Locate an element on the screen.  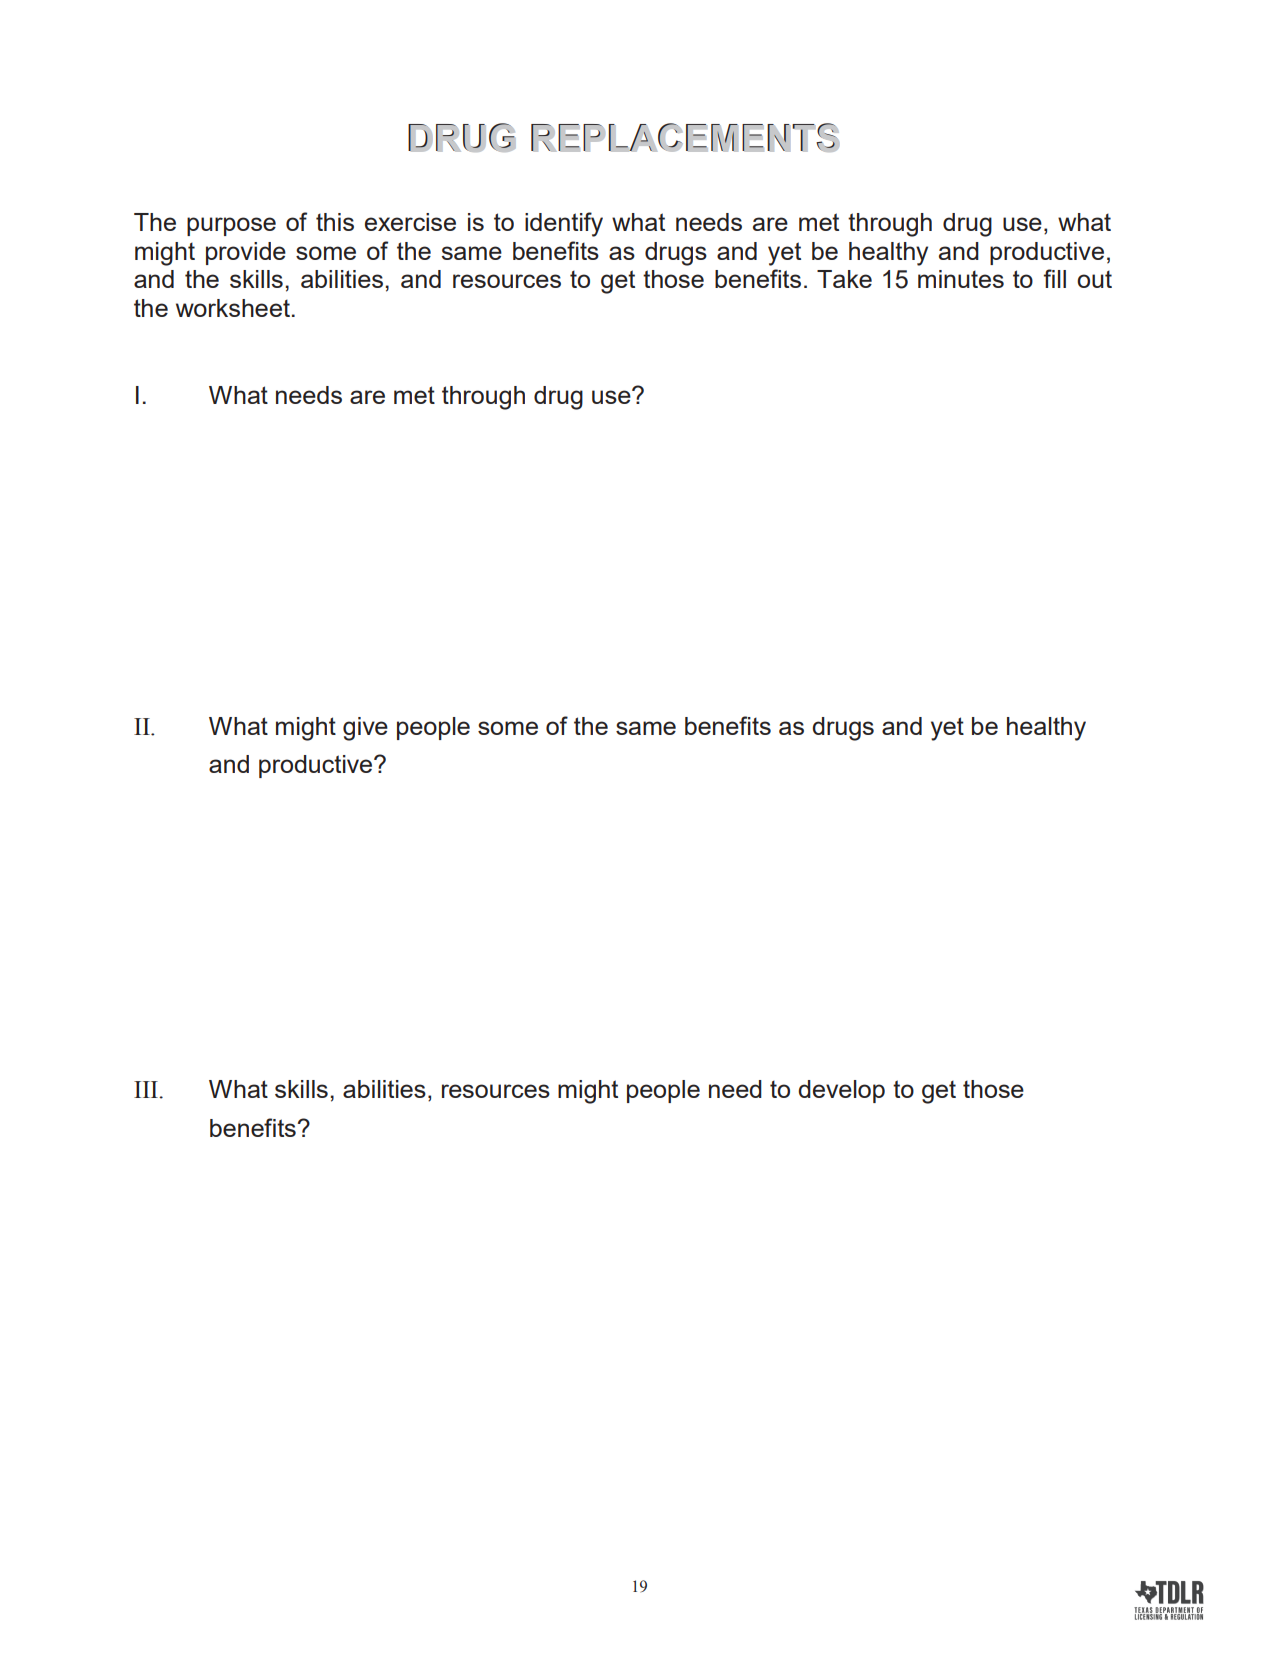
fill is located at coordinates (1055, 278).
